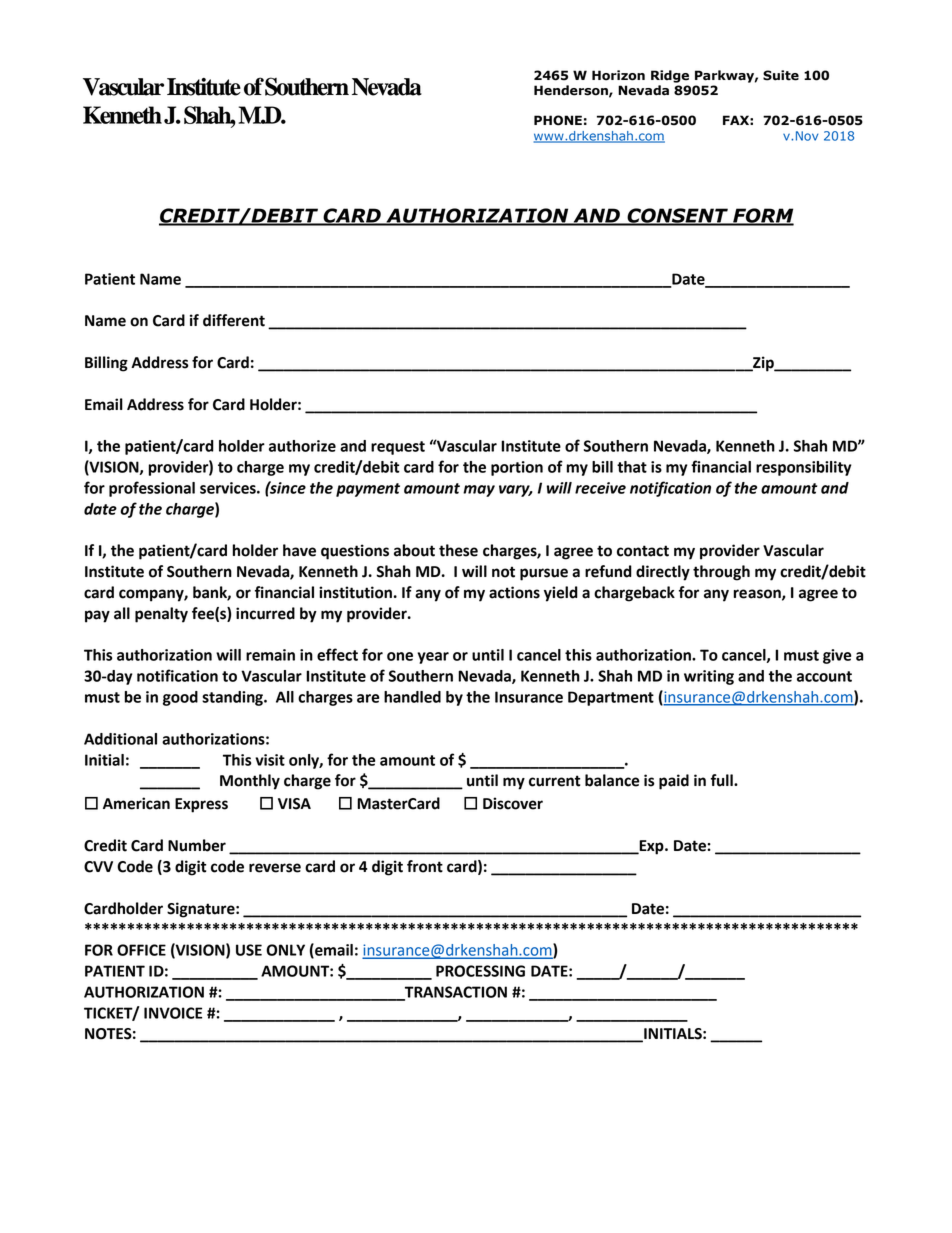 This document has width=952, height=1233. Describe the element at coordinates (173, 1013) in the document. I see `INVOICE` at that location.
